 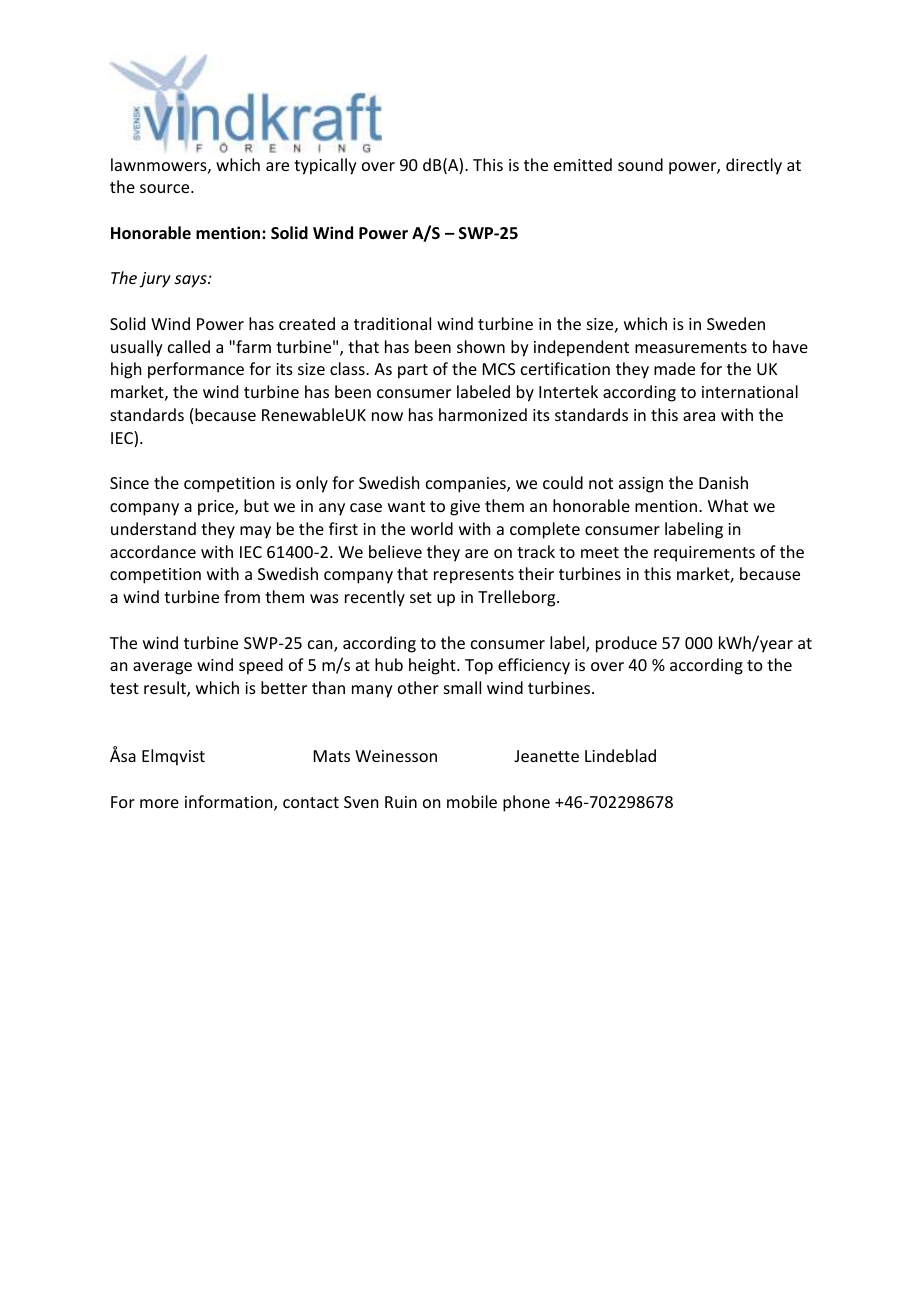 What do you see at coordinates (467, 485) in the page?
I see `companies` at bounding box center [467, 485].
